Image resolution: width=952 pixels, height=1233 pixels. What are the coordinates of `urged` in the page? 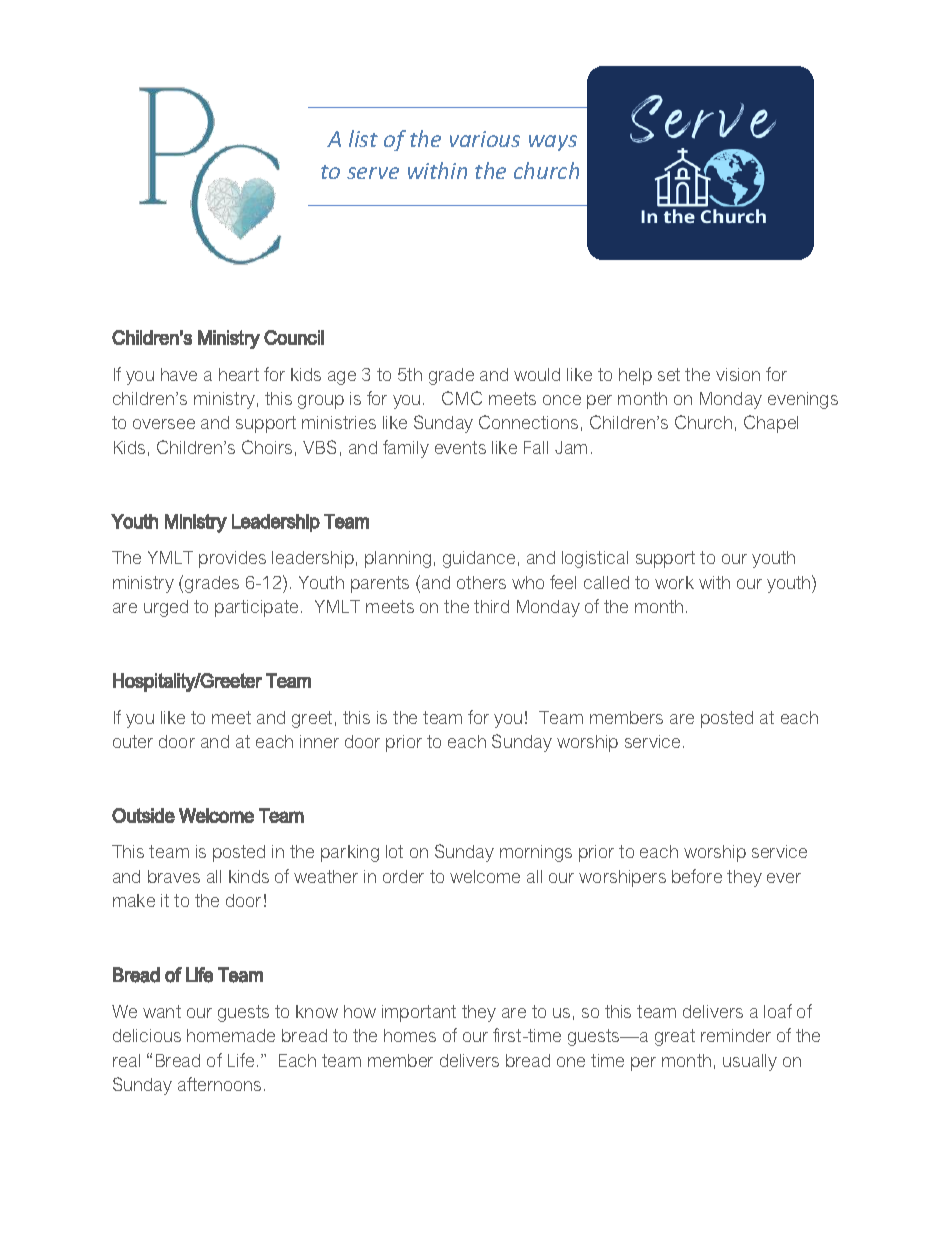 It's located at (166, 608).
